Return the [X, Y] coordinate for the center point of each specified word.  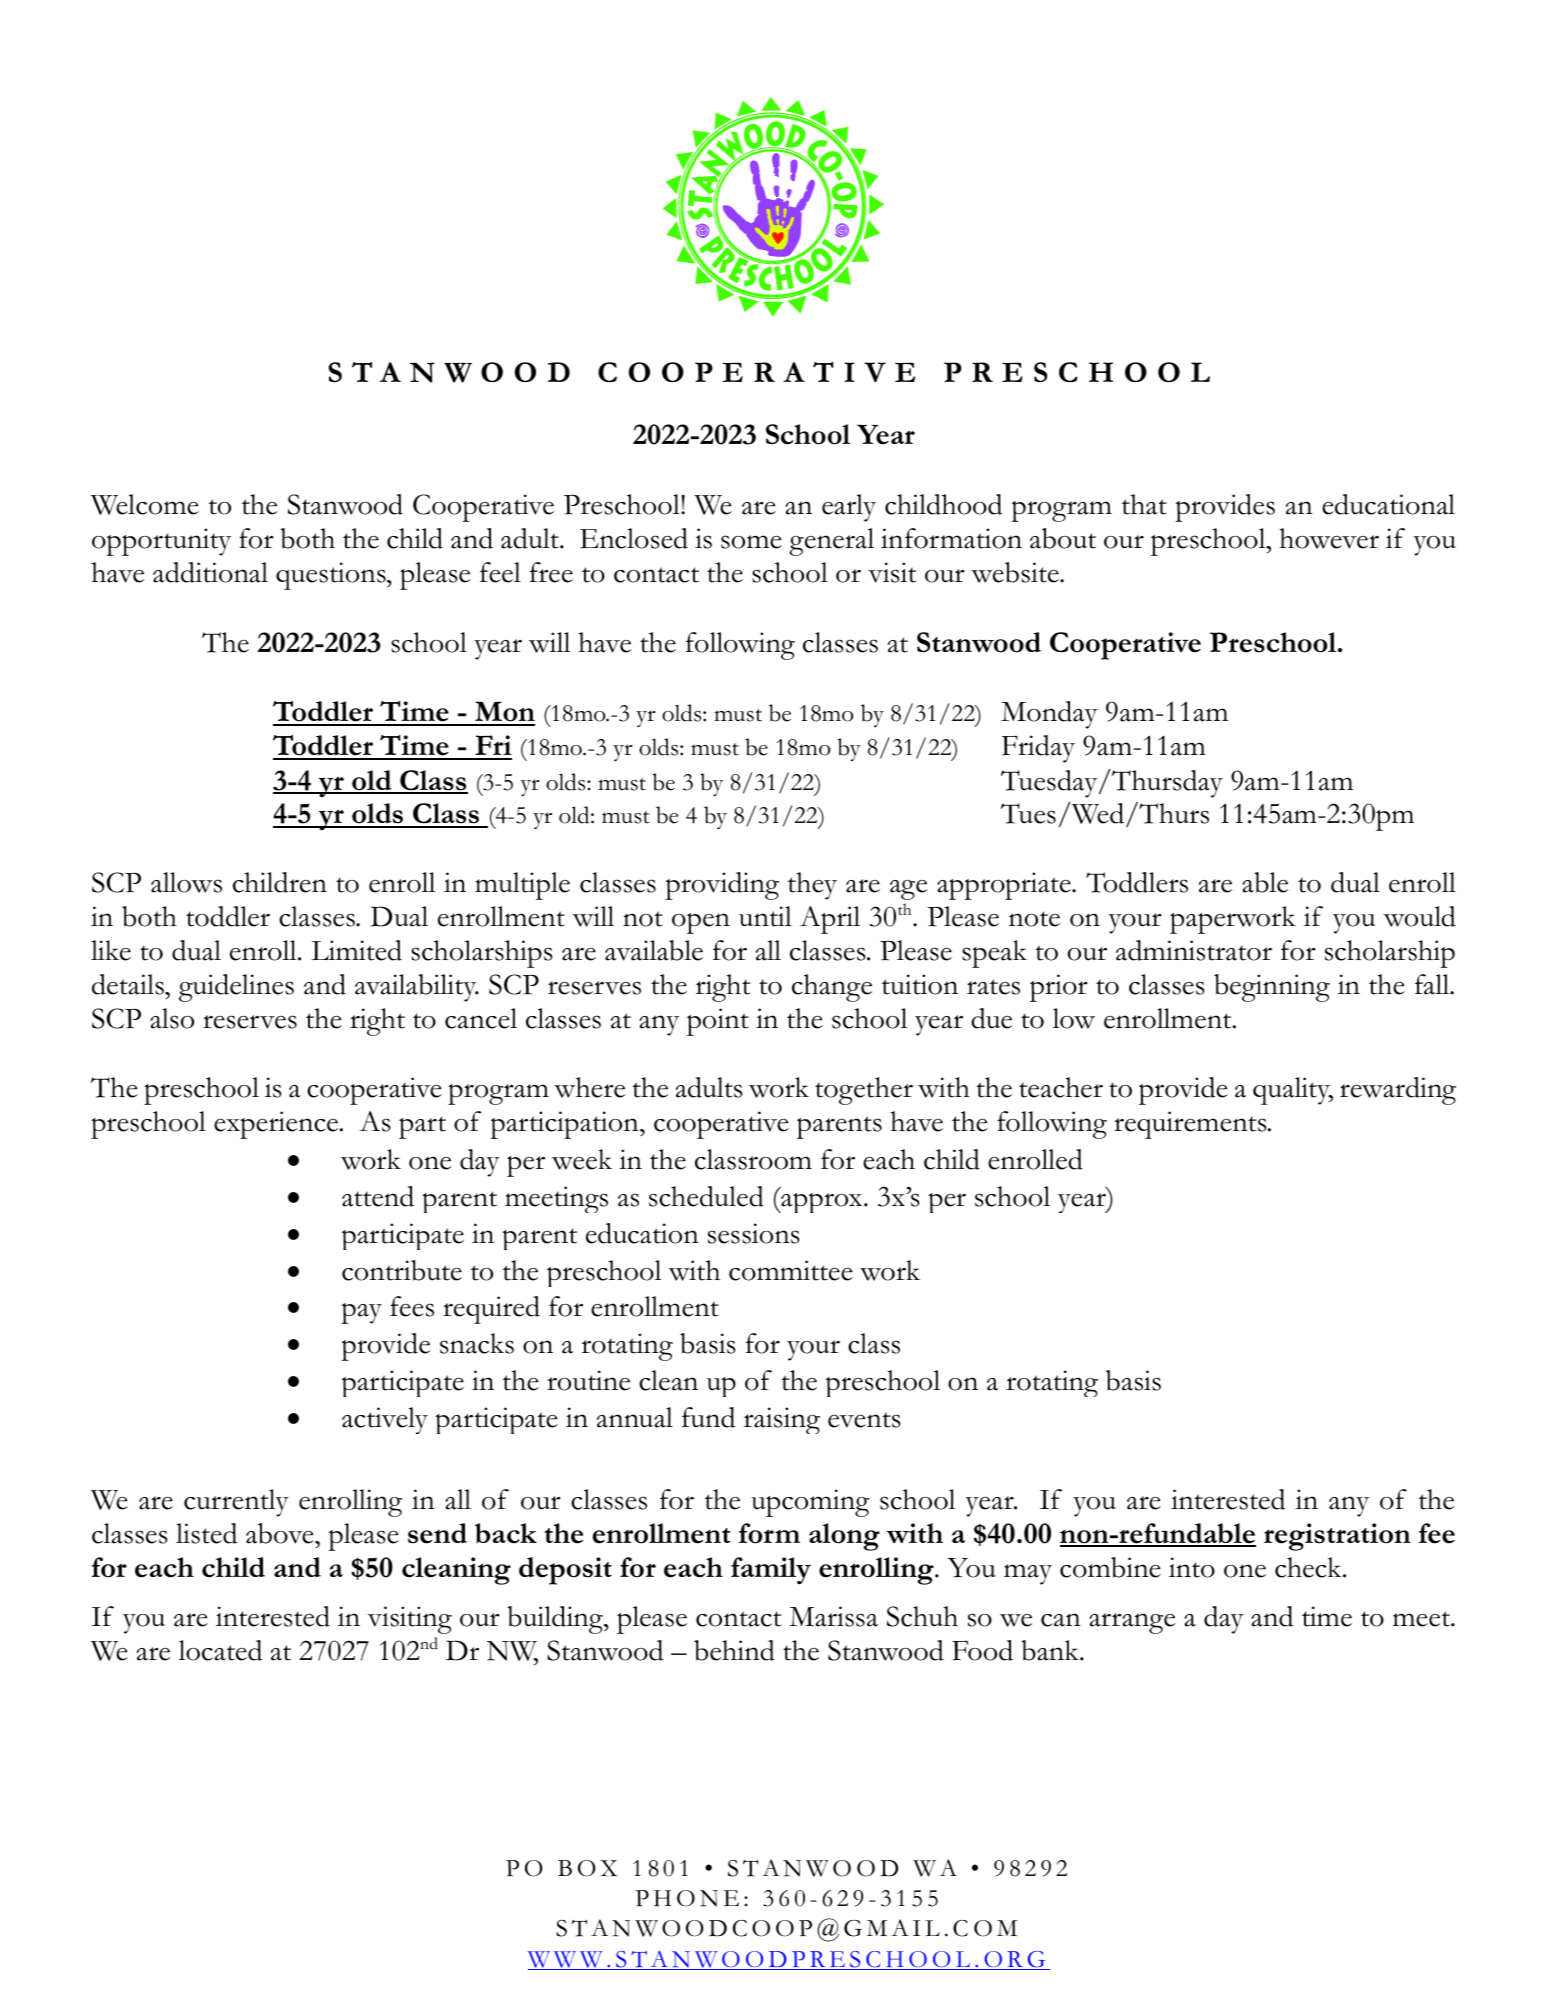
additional [210, 572]
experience [276, 1125]
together [864, 1091]
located [220, 1650]
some [751, 542]
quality [1293, 1091]
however [1329, 538]
